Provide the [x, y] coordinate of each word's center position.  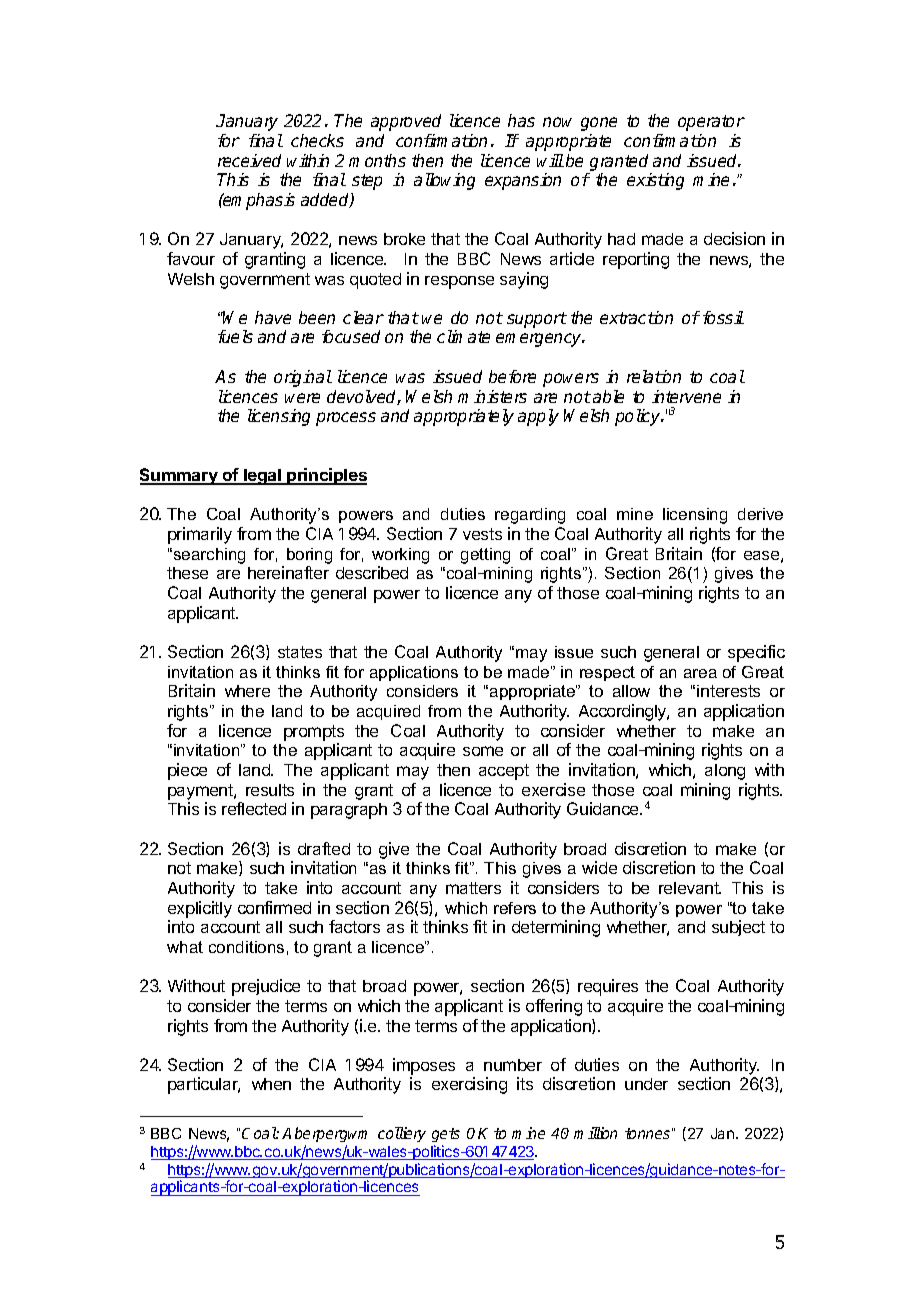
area [700, 673]
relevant [690, 888]
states [300, 652]
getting [485, 556]
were [302, 398]
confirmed [274, 907]
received [249, 160]
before [512, 376]
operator [711, 123]
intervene [686, 396]
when [271, 1084]
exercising [469, 1085]
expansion [523, 181]
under [646, 1084]
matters [473, 888]
